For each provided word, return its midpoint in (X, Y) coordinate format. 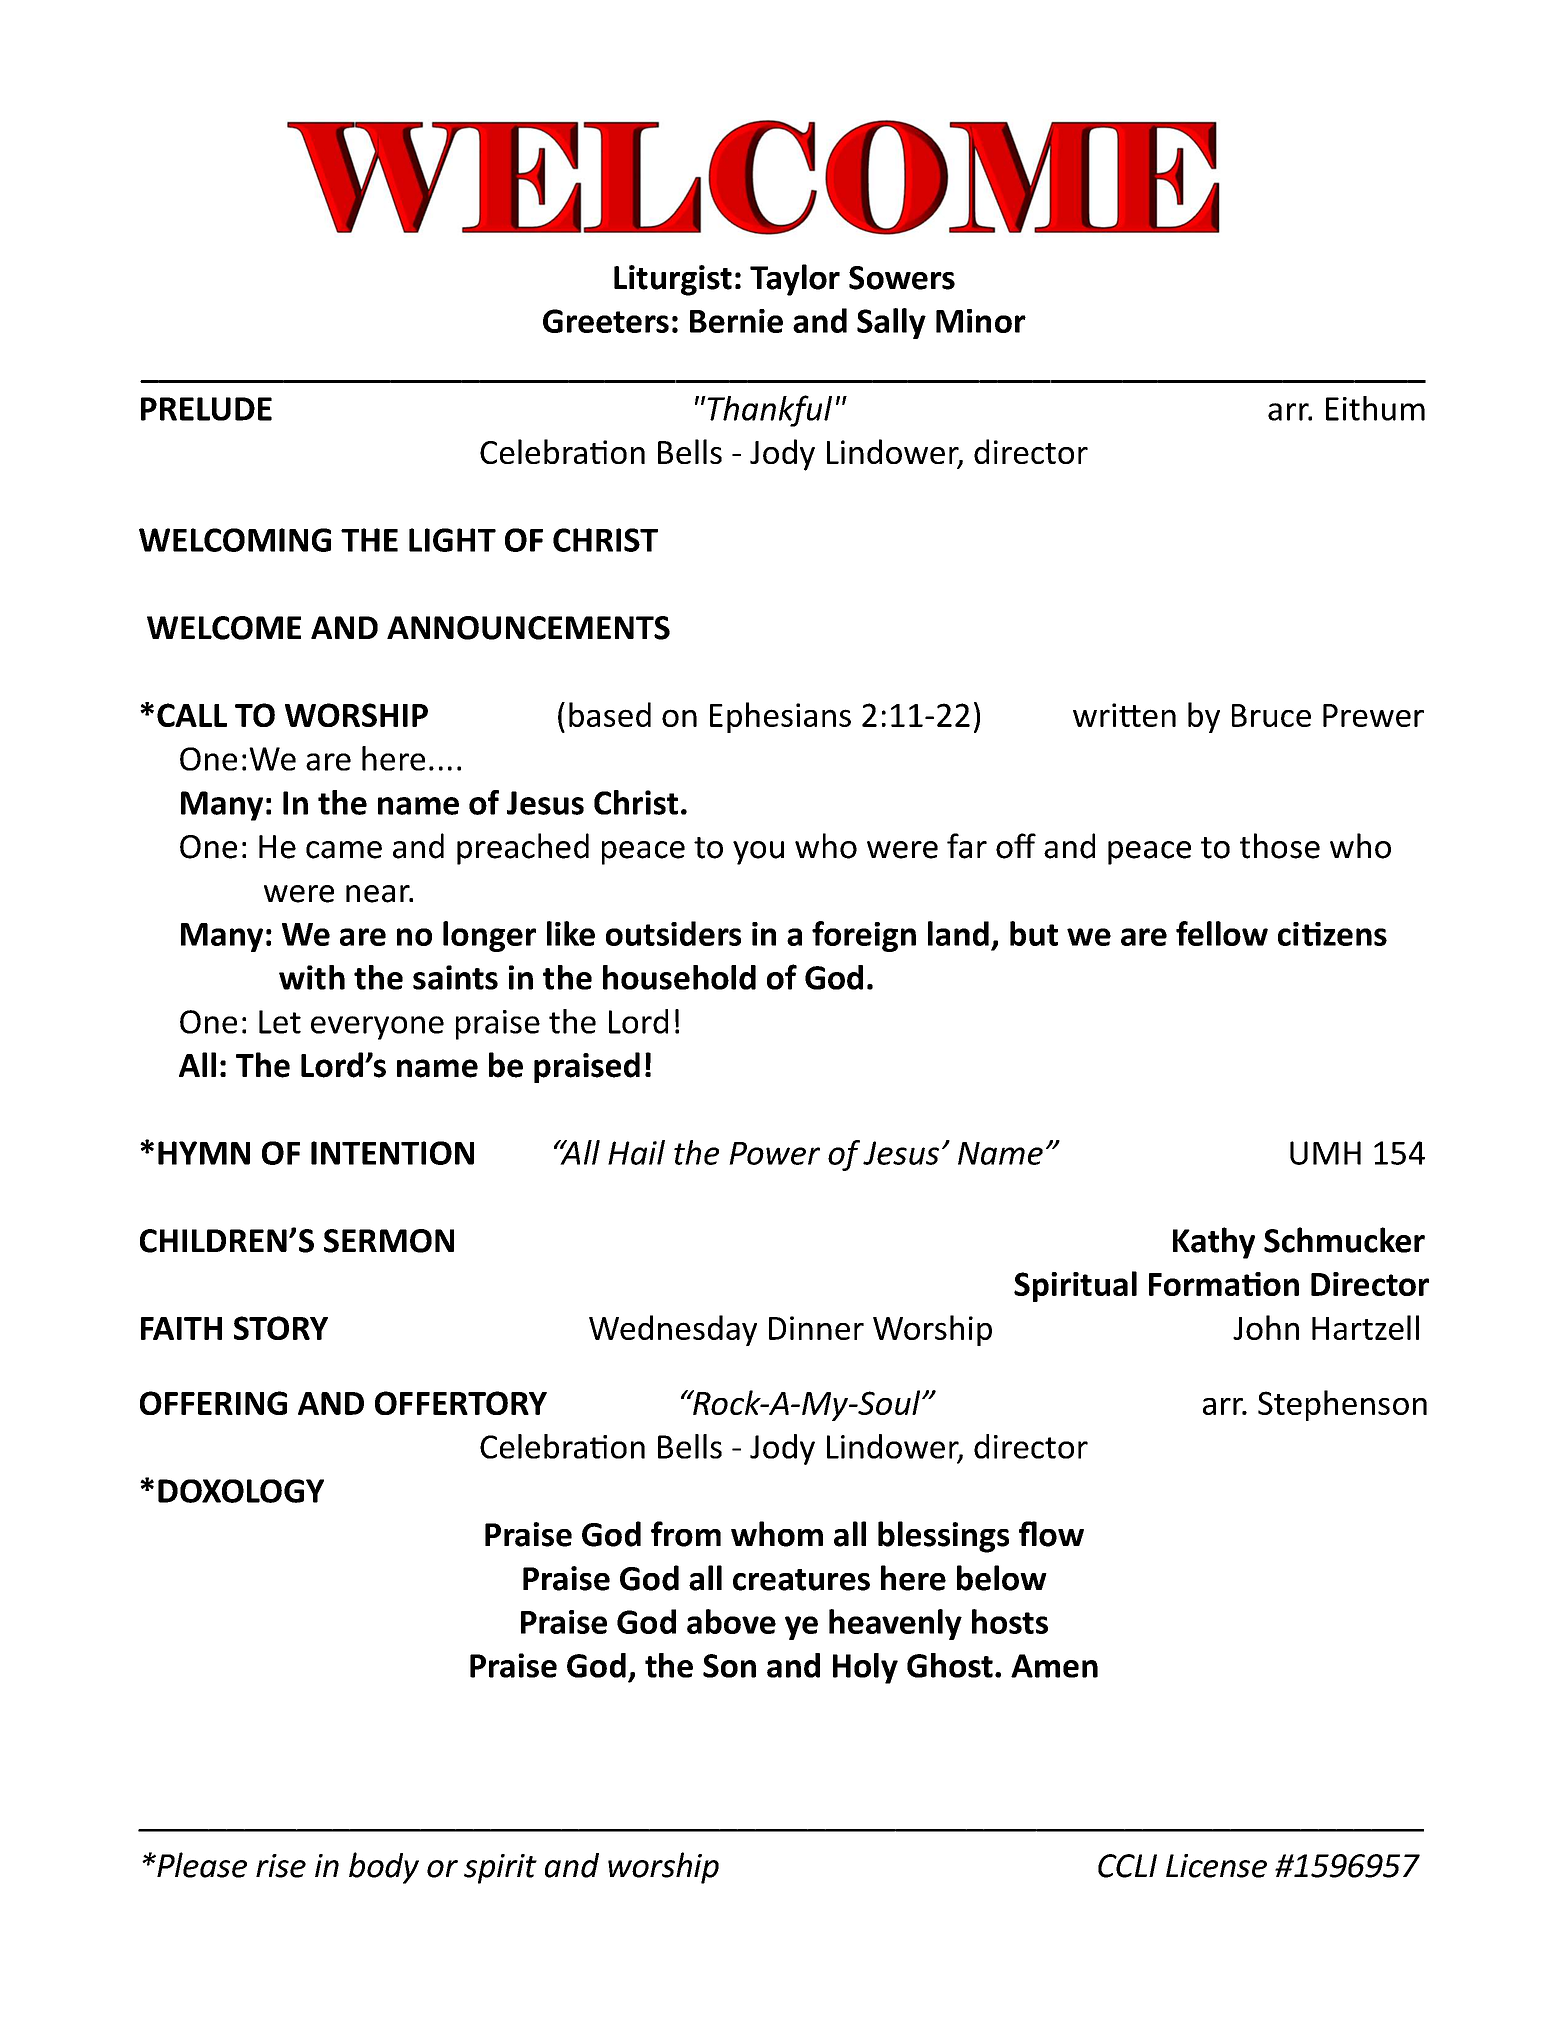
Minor (981, 321)
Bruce (1271, 715)
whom (777, 1534)
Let (280, 1022)
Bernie (736, 321)
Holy (865, 1668)
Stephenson (1342, 1405)
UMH (1325, 1153)
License (1216, 1866)
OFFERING (213, 1403)
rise (281, 1866)
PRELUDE (206, 409)
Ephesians (780, 717)
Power (774, 1153)
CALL (192, 715)
